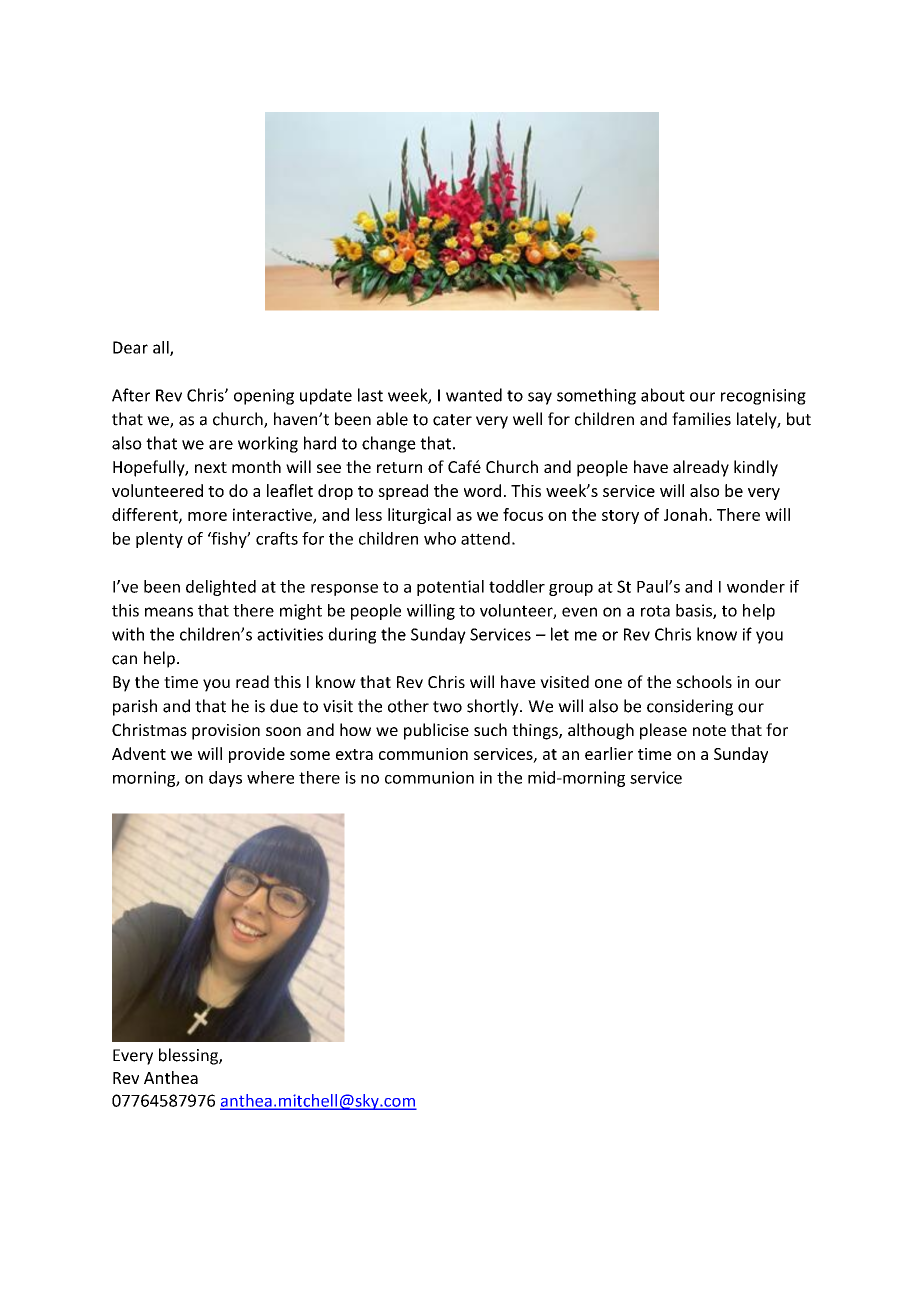 This image has height=1308, width=924. I want to click on wanted, so click(474, 395).
